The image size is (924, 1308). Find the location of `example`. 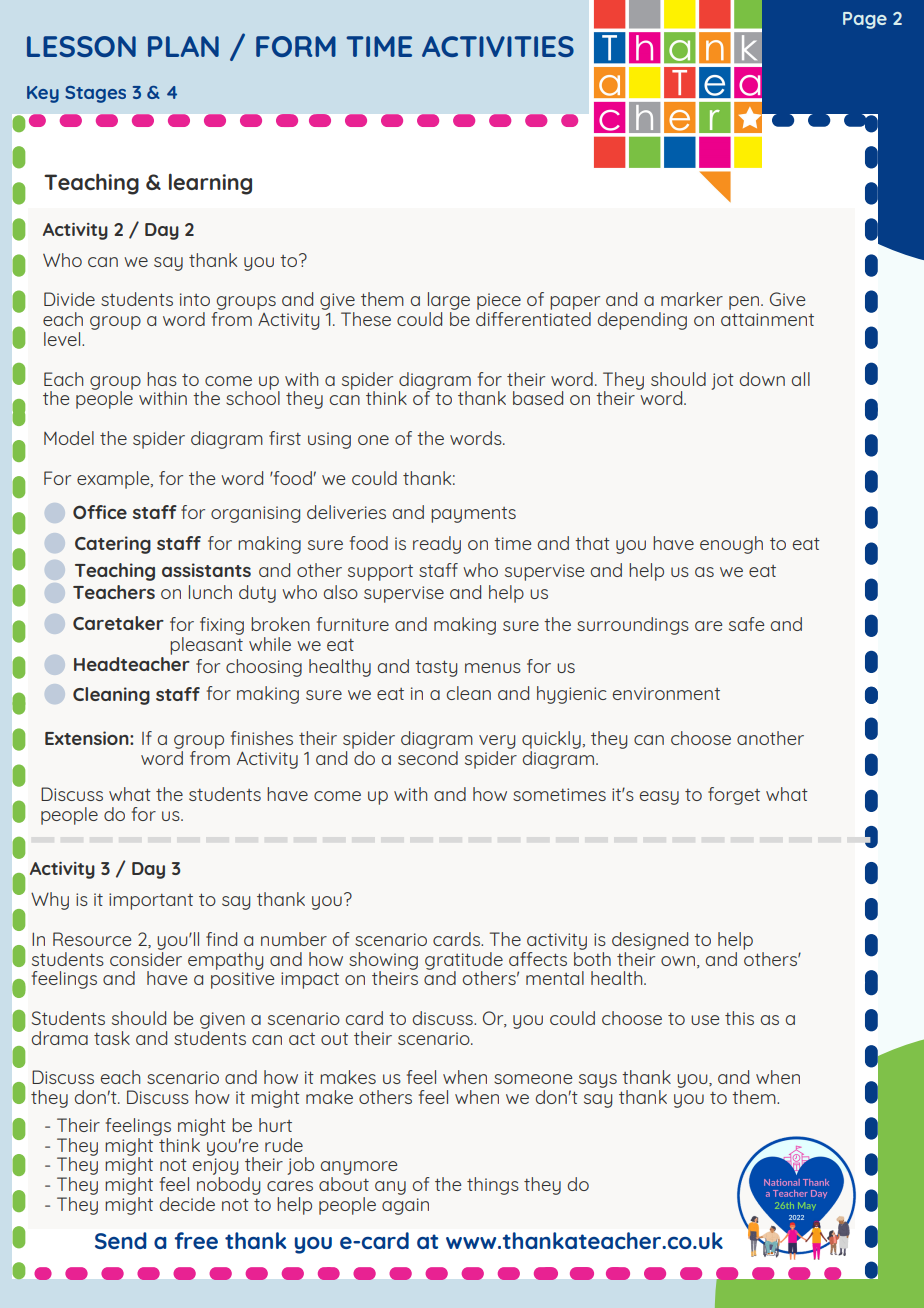

example is located at coordinates (114, 480).
